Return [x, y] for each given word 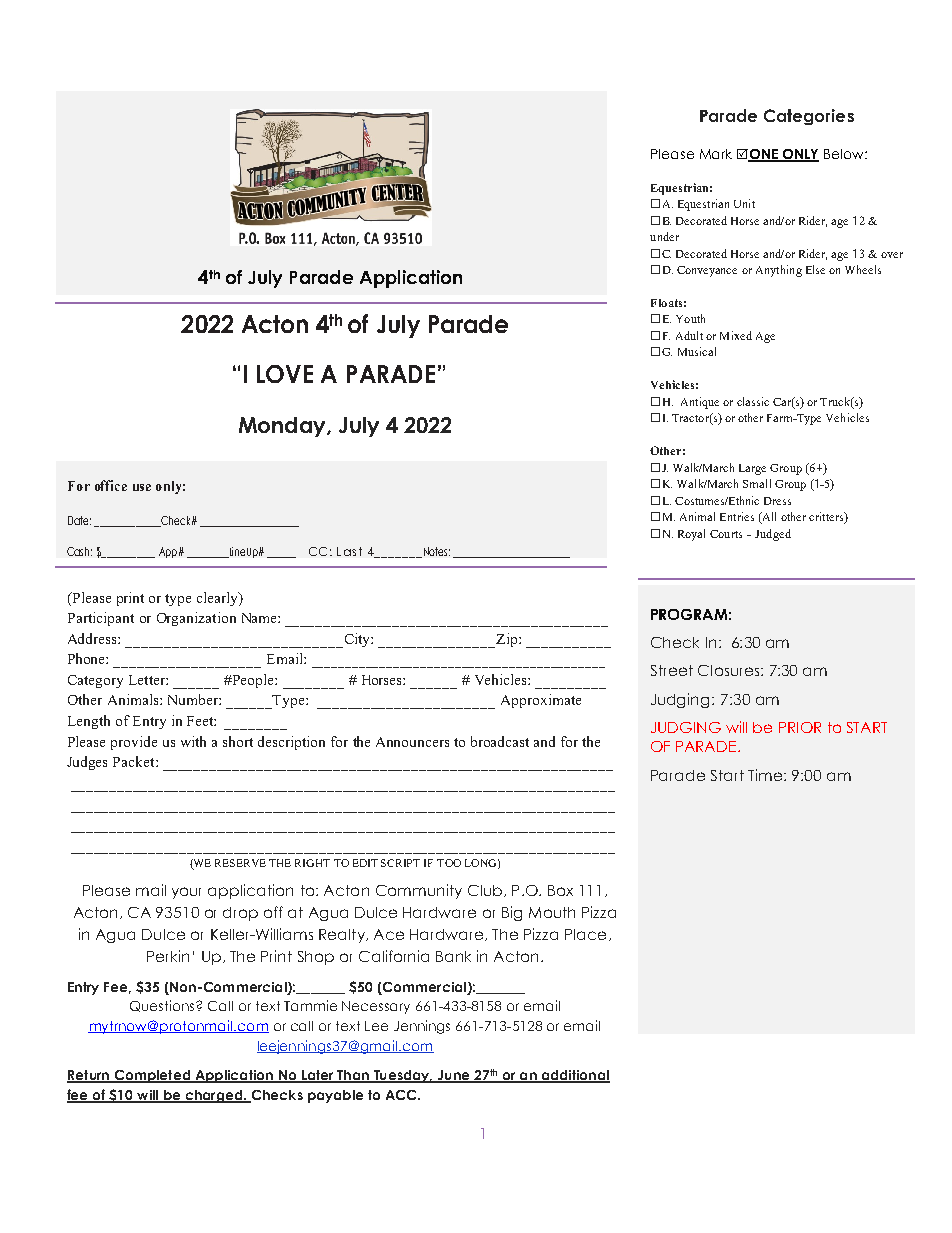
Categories [809, 117]
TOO [449, 863]
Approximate [541, 701]
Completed [152, 1076]
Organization [196, 619]
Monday [283, 427]
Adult [689, 335]
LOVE [285, 374]
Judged [773, 535]
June [453, 1076]
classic [753, 401]
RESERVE [240, 863]
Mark [716, 154]
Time [765, 775]
